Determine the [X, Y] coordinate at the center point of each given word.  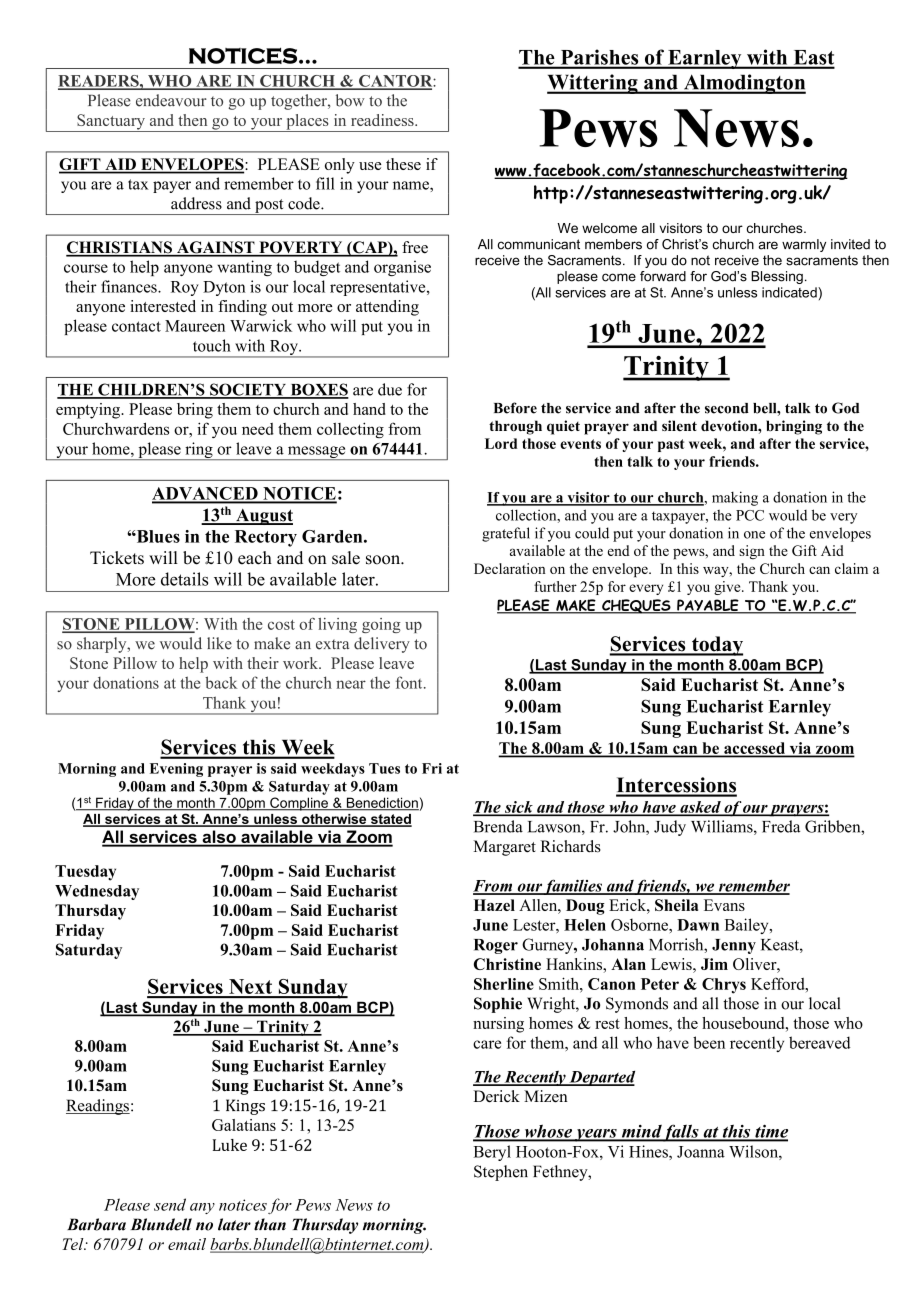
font [410, 682]
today [716, 646]
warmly [804, 245]
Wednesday [97, 892]
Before [515, 408]
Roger [496, 946]
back [221, 682]
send [170, 1204]
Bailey [748, 926]
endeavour [171, 100]
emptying [89, 411]
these [403, 164]
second [727, 408]
